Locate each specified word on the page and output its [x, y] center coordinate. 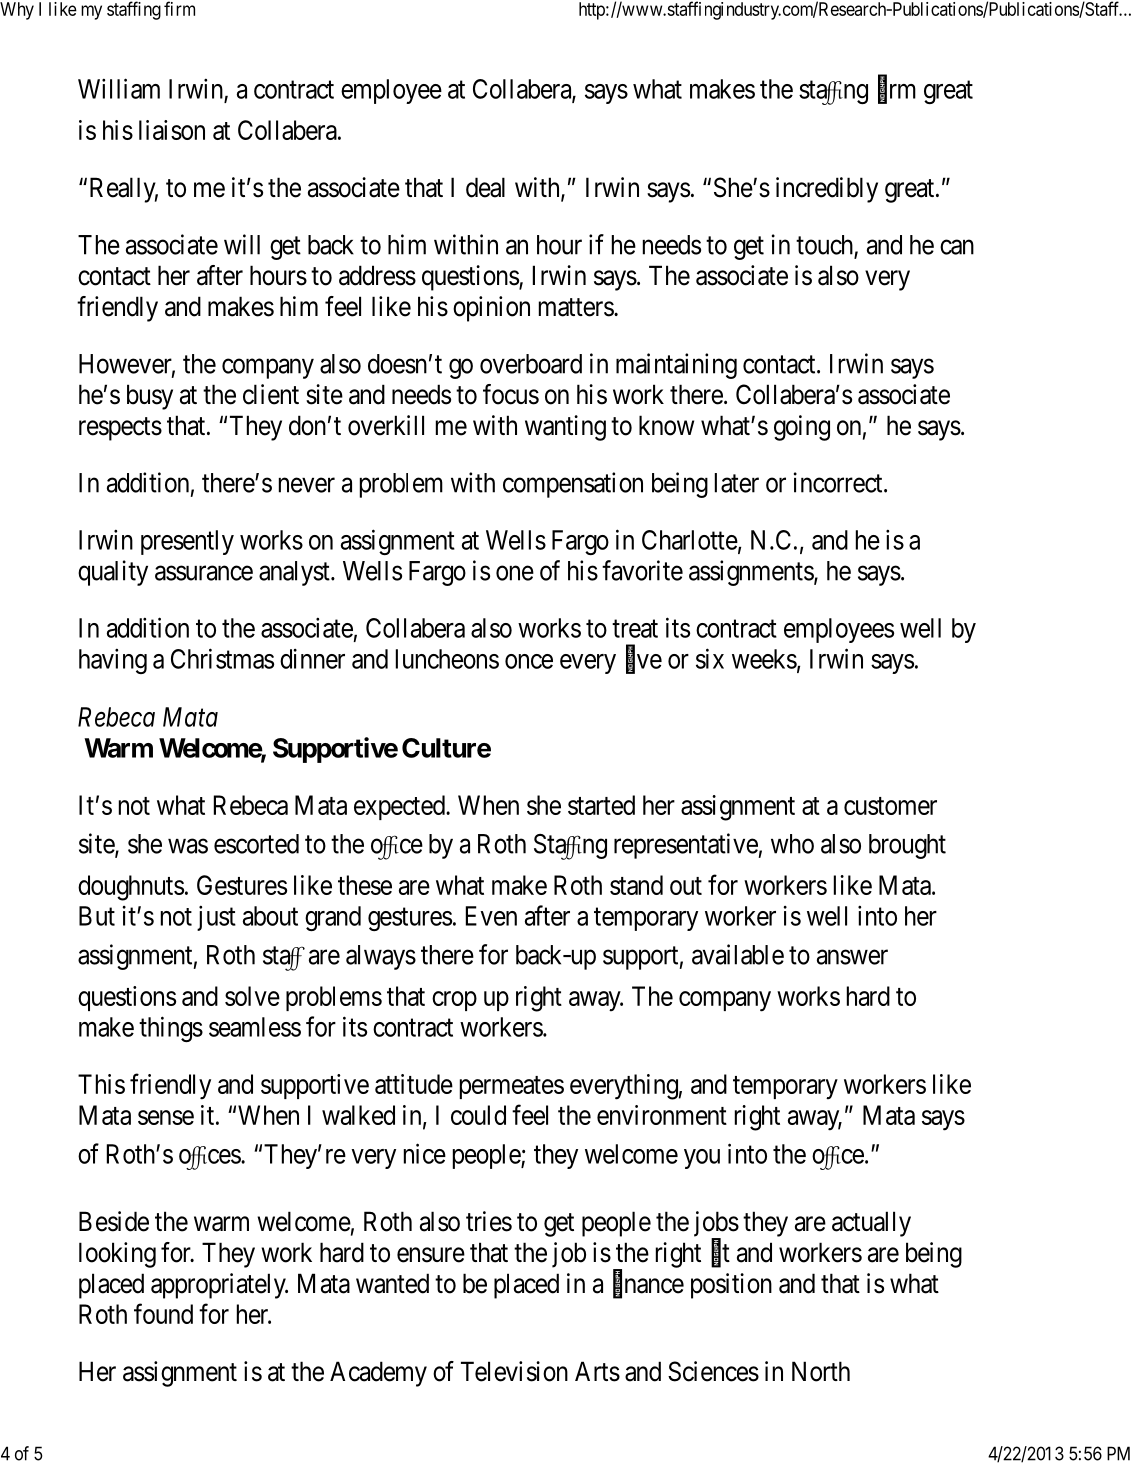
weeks [764, 659]
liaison [172, 130]
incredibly [827, 190]
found [163, 1313]
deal [485, 187]
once [529, 661]
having [113, 661]
